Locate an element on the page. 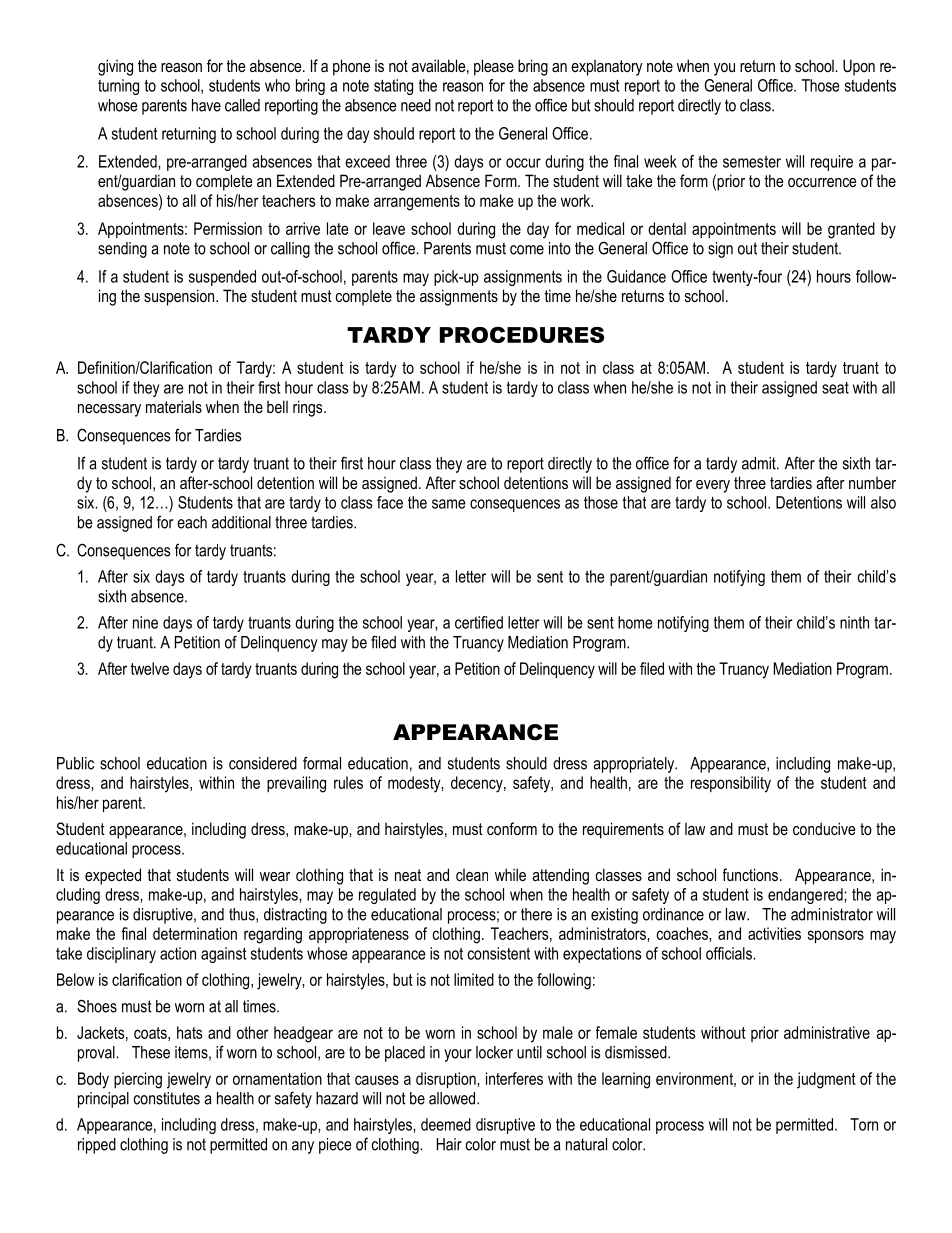  certified is located at coordinates (479, 622).
